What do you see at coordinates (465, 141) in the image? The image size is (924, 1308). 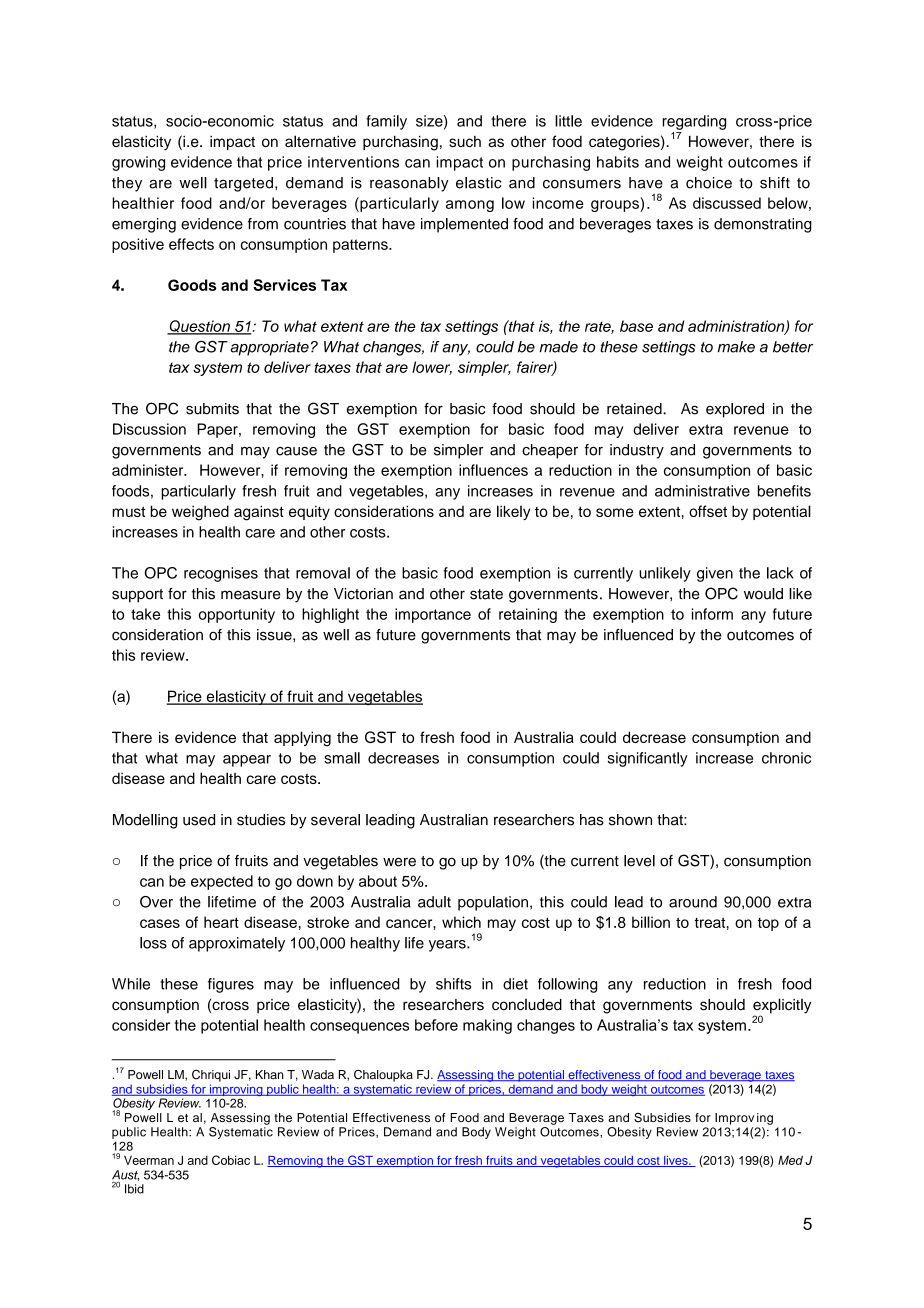 I see `such` at bounding box center [465, 141].
